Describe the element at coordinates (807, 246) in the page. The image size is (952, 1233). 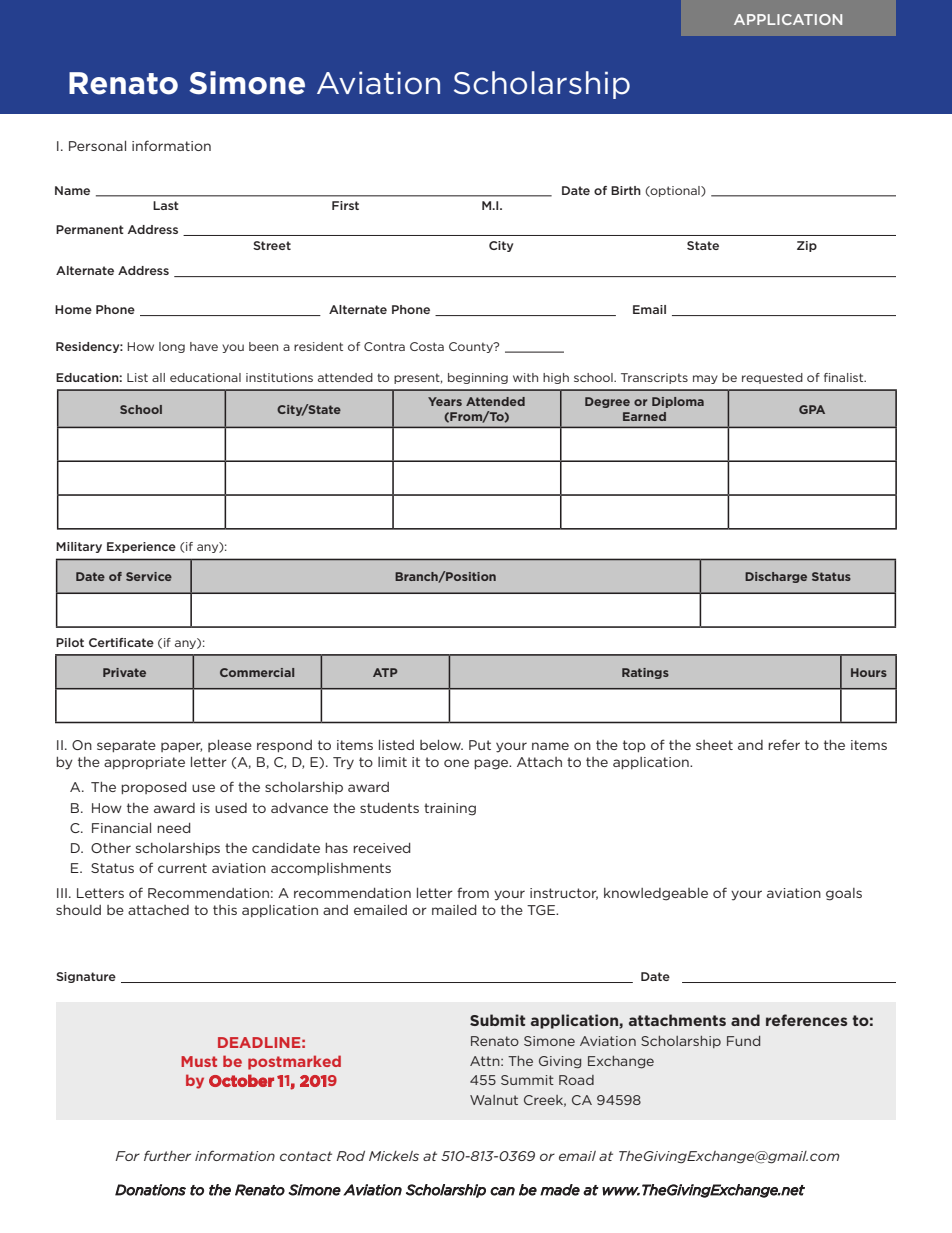
I see `Zip` at that location.
